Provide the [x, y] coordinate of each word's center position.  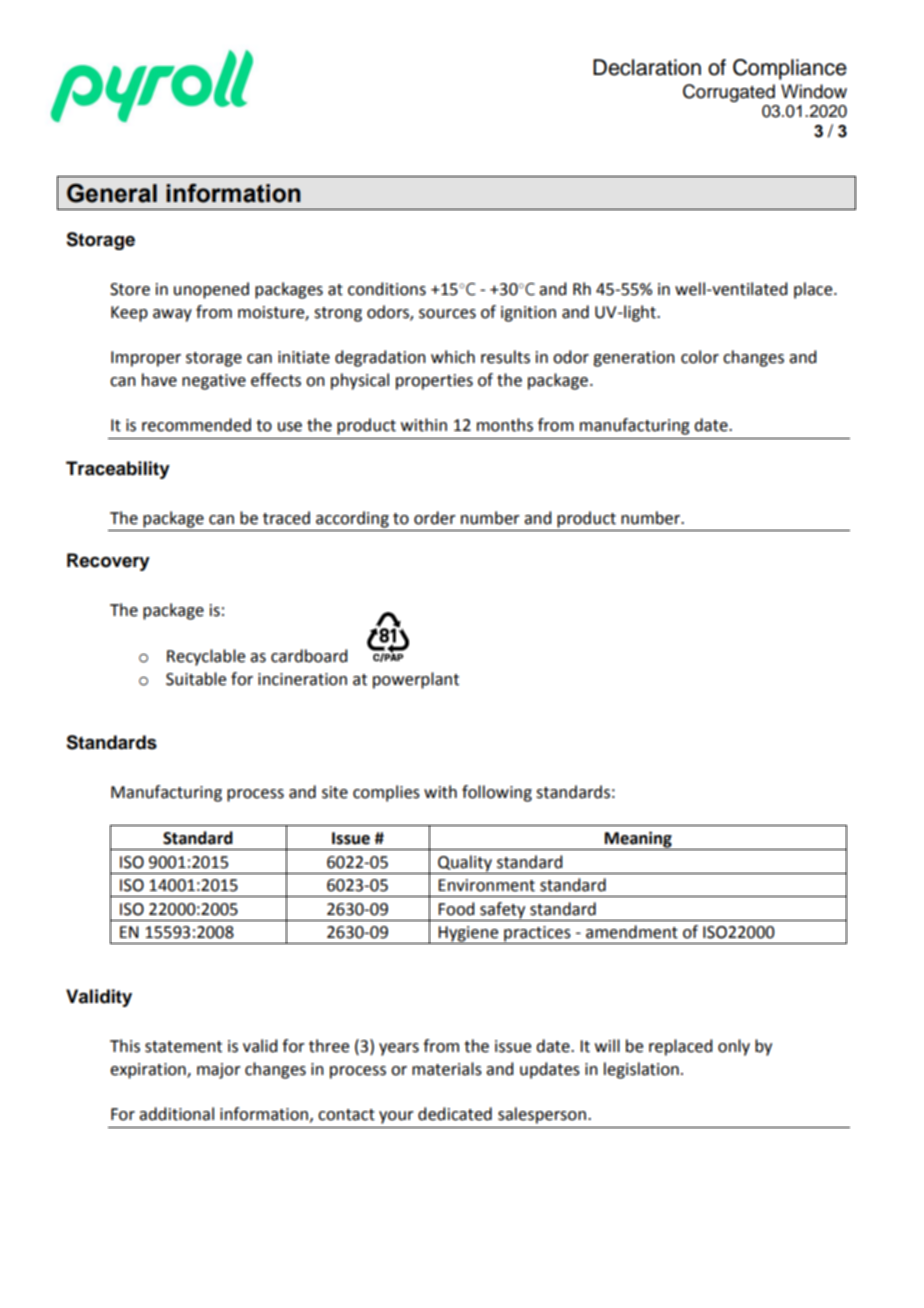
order [435, 518]
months [505, 425]
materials [447, 1069]
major [219, 1071]
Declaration [647, 67]
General [112, 193]
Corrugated [729, 93]
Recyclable [206, 657]
